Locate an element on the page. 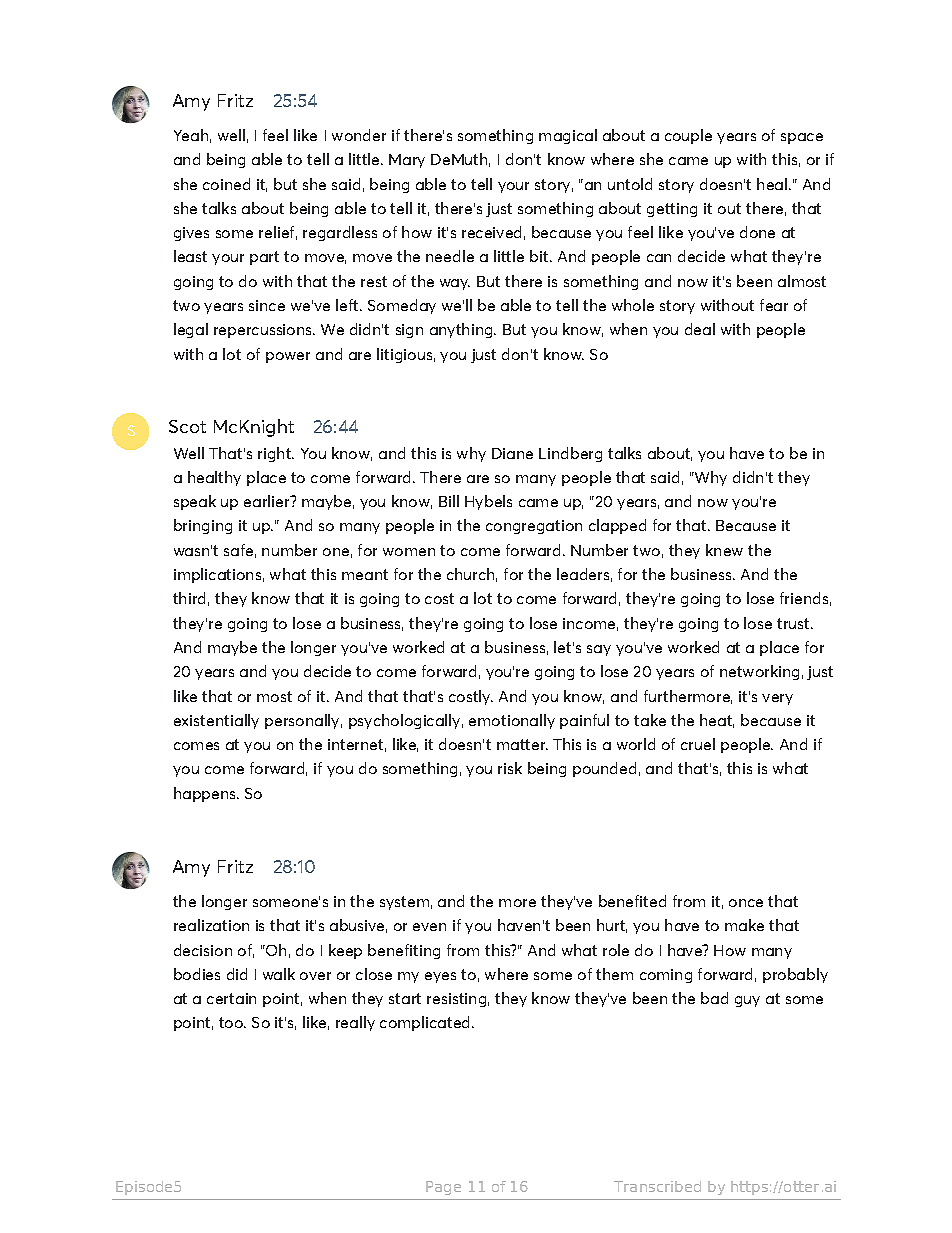 The width and height of the document is (952, 1233). knew is located at coordinates (724, 550).
